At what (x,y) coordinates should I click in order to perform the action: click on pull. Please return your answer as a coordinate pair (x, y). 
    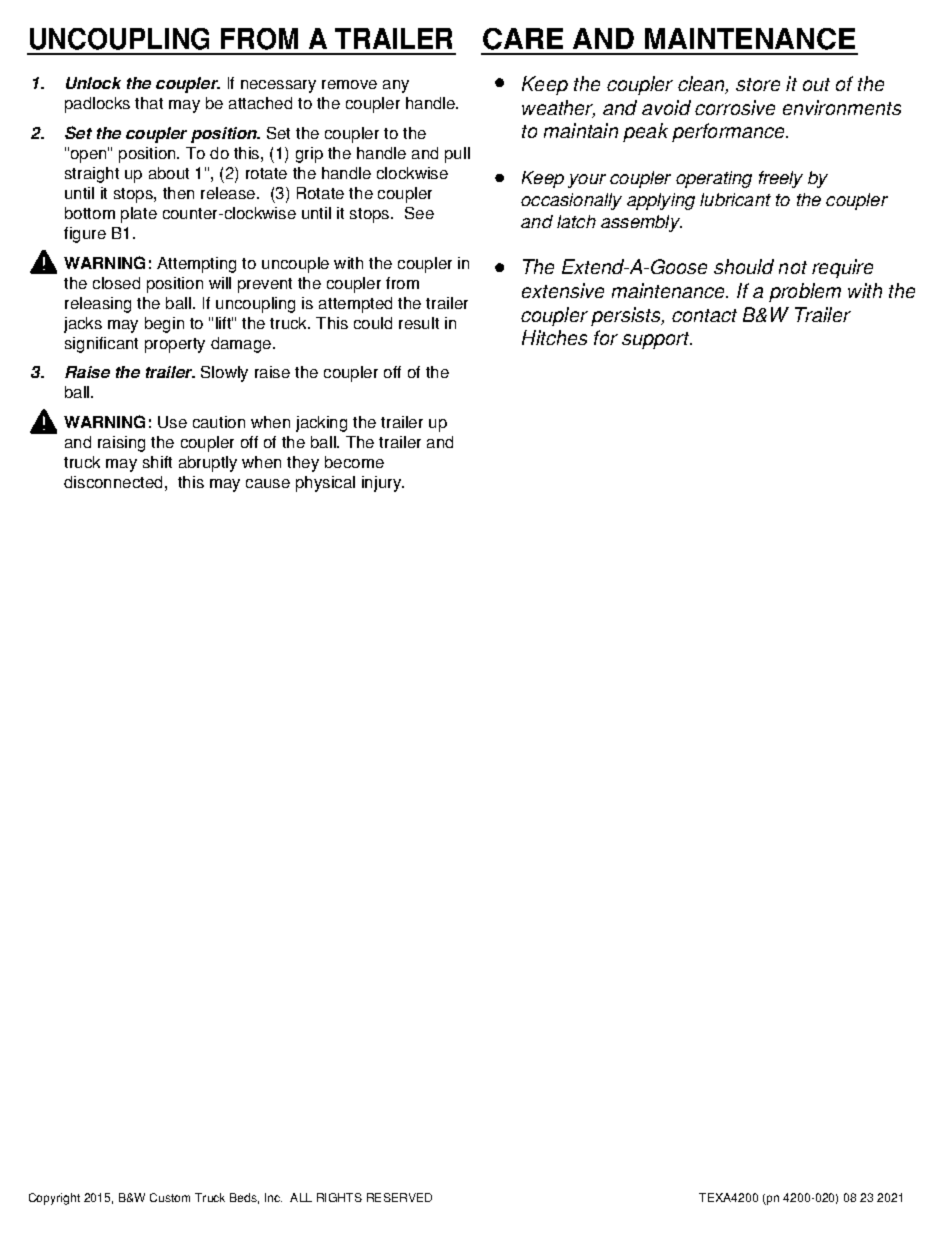
    Looking at the image, I should click on (457, 155).
